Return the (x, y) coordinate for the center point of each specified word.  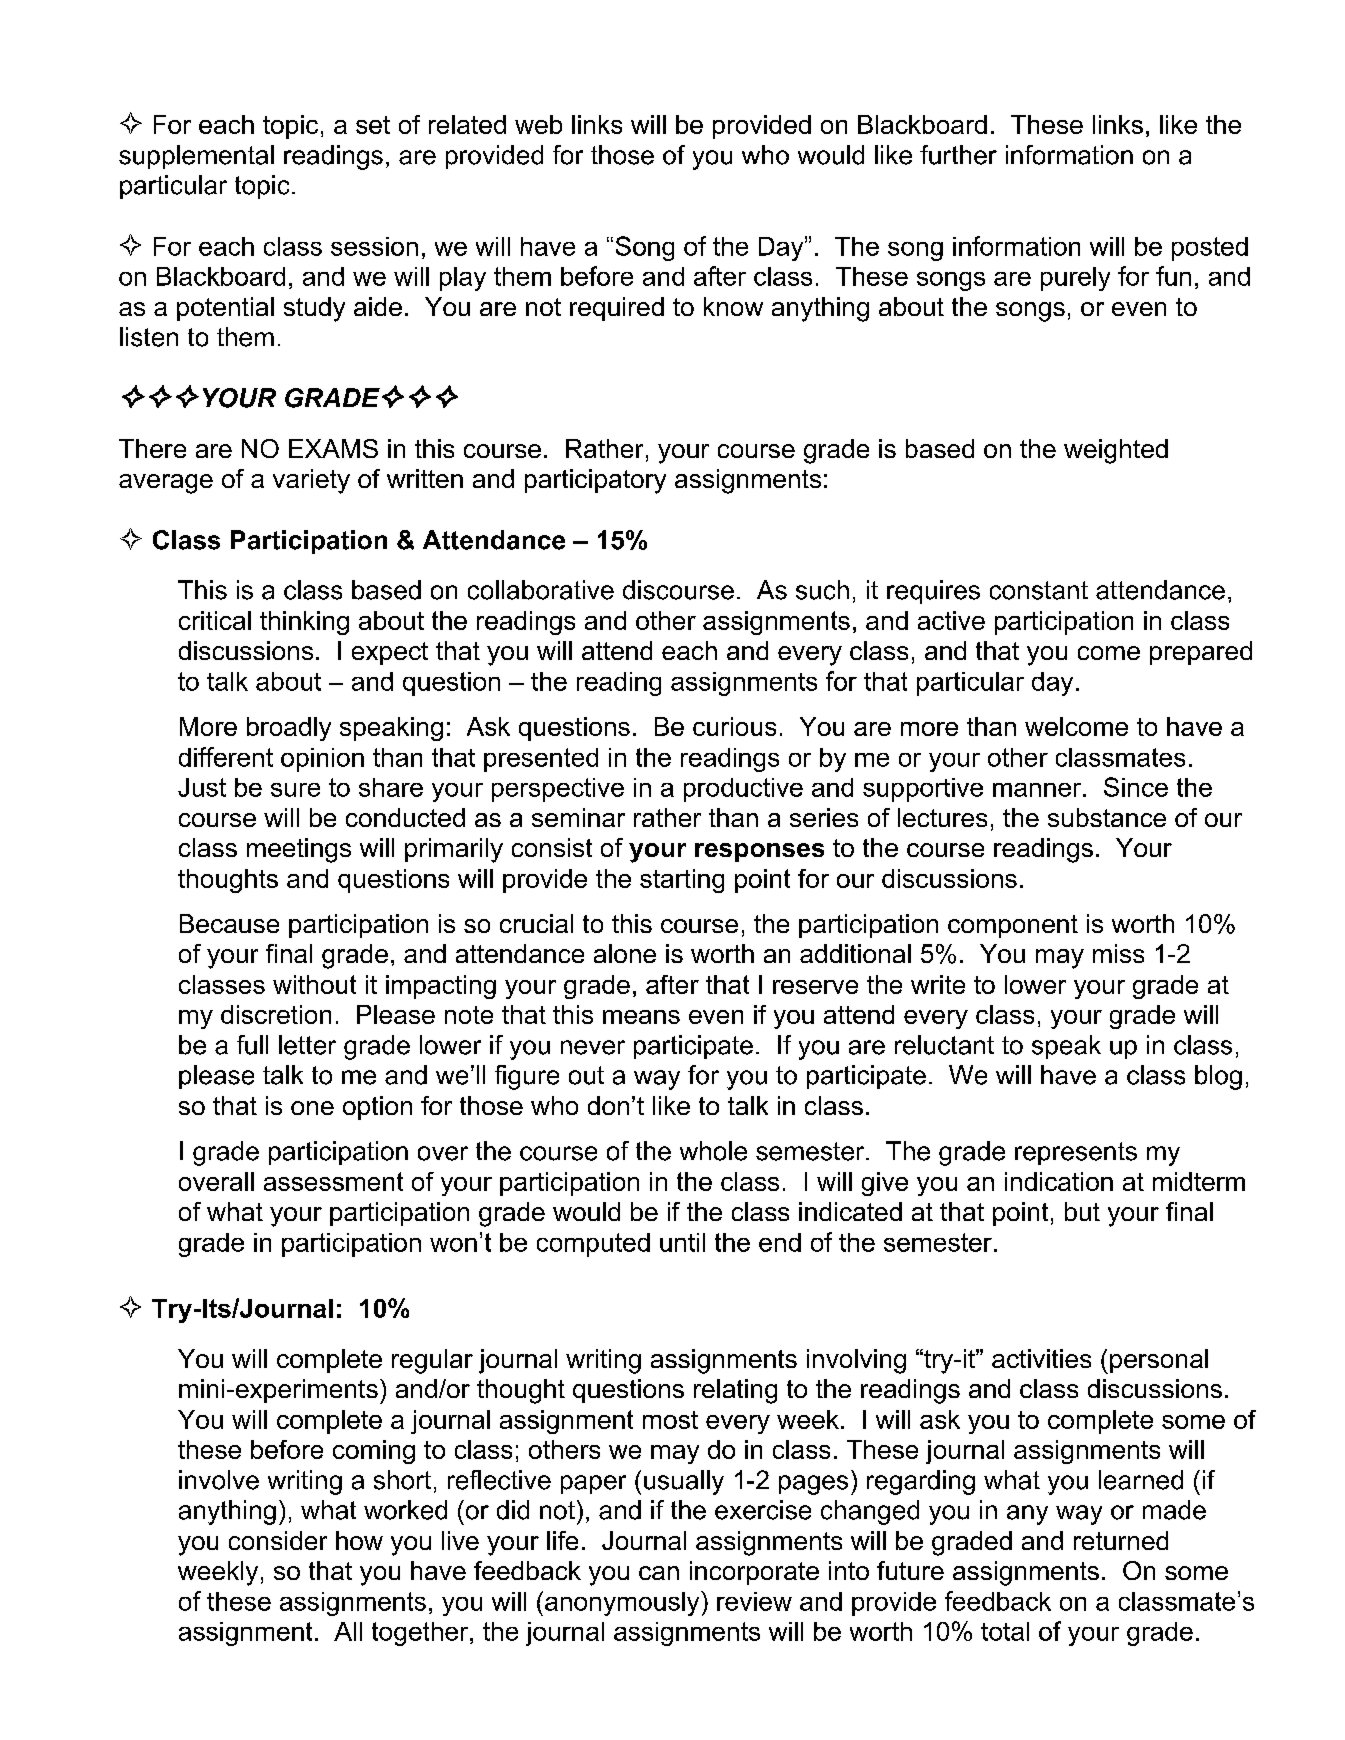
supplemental (196, 157)
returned (1121, 1540)
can (659, 1573)
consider (278, 1540)
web (538, 124)
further (958, 155)
